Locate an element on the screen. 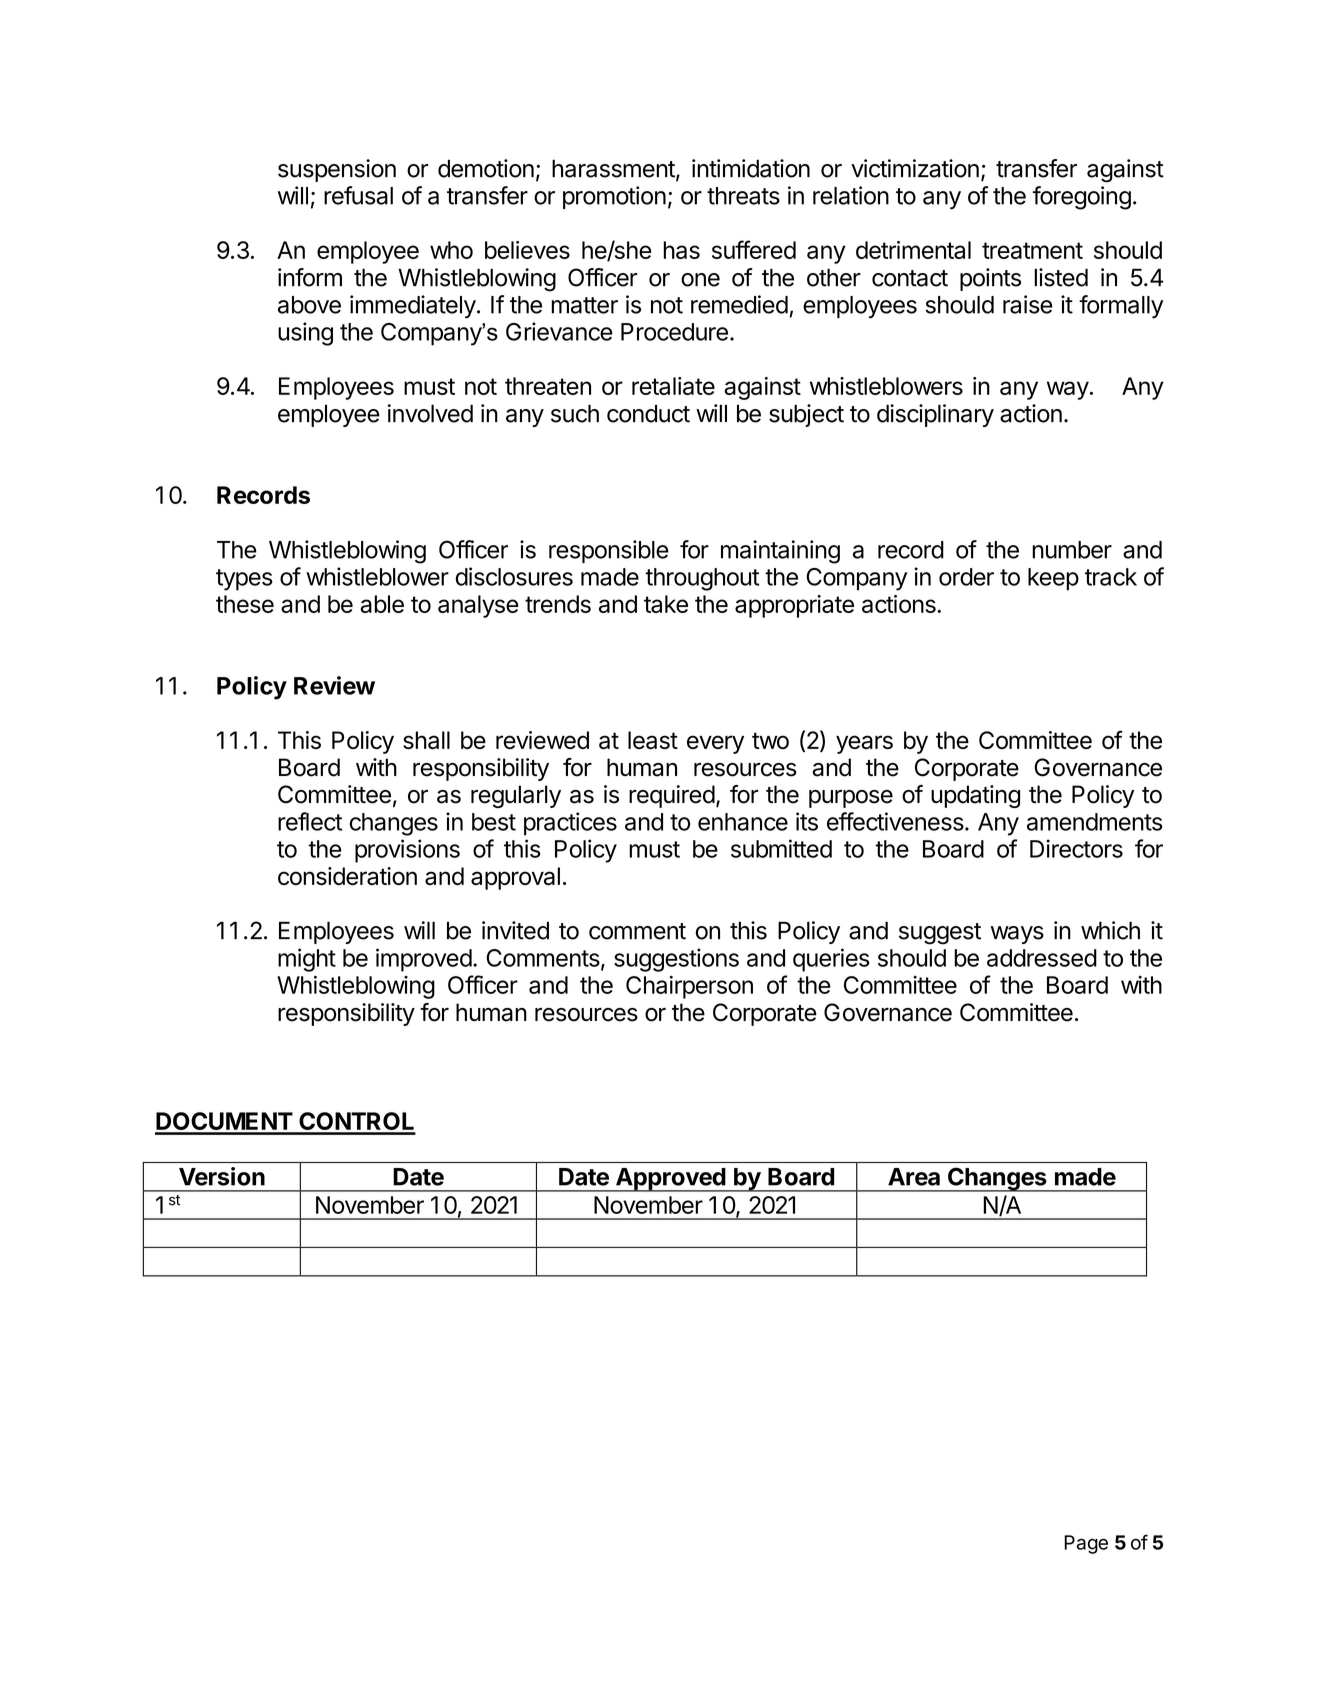  required is located at coordinates (672, 796).
